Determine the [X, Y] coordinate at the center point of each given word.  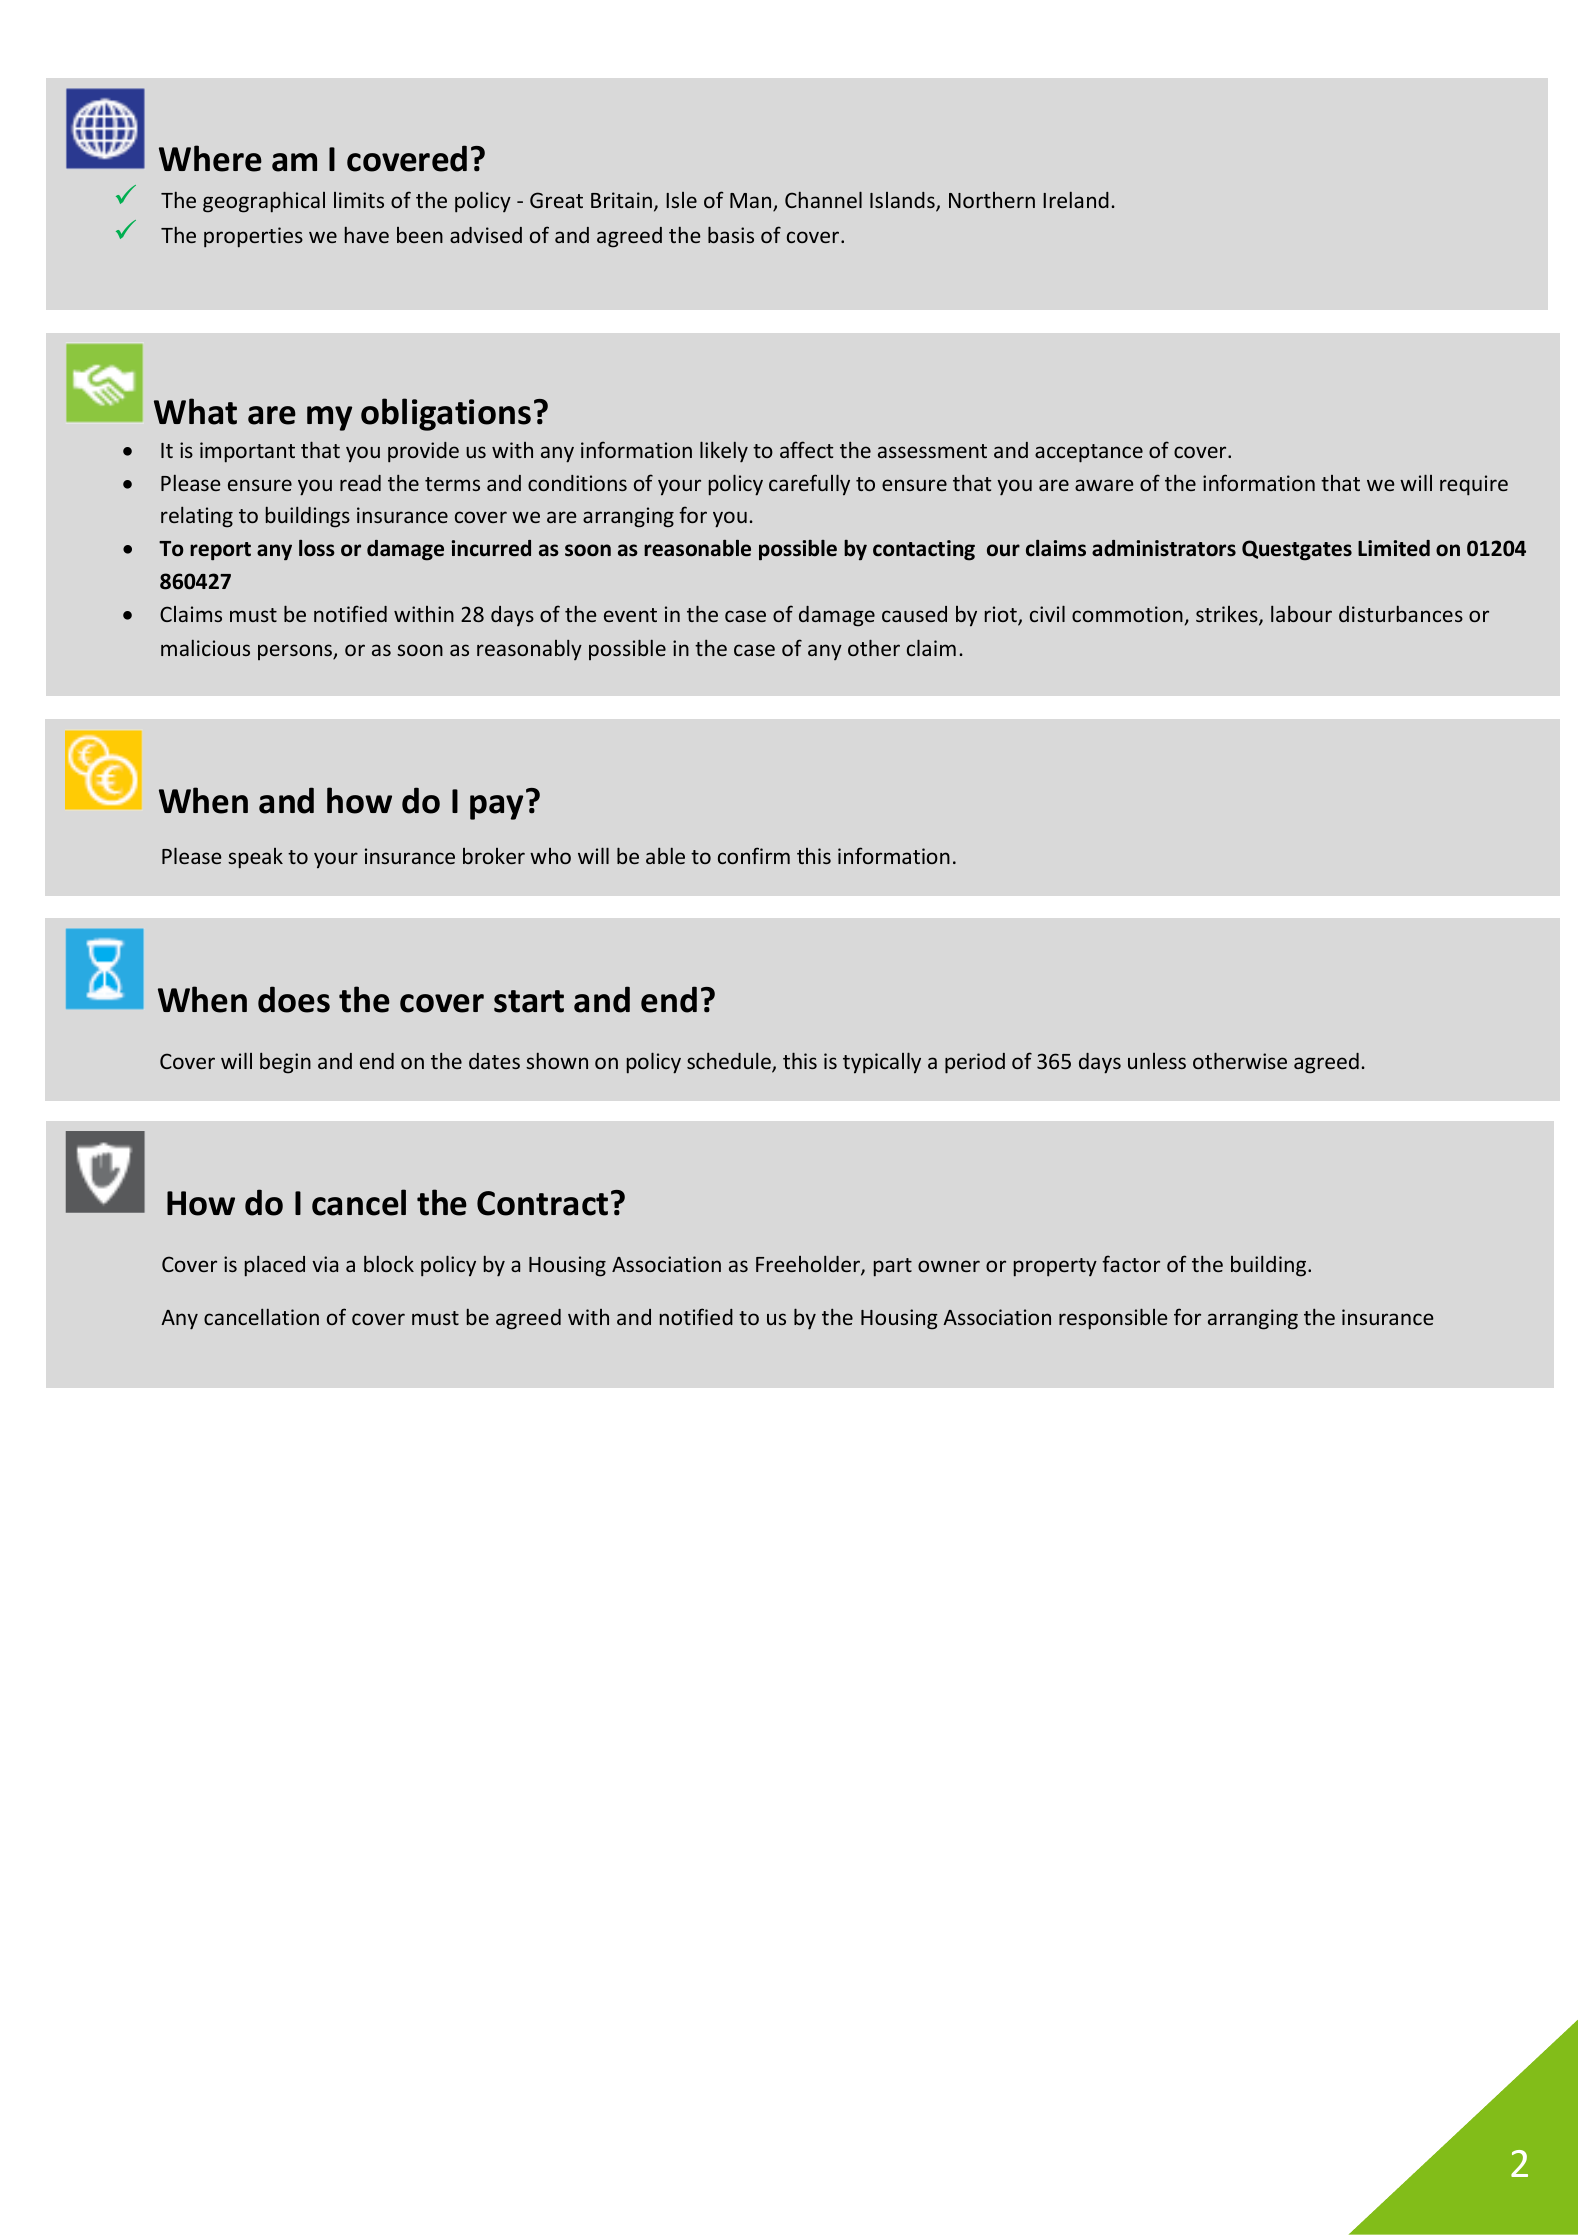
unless [1157, 1061]
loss [317, 548]
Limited [1394, 548]
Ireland [1076, 199]
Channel [823, 199]
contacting [924, 550]
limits [359, 200]
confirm [754, 855]
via [325, 1264]
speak [255, 858]
